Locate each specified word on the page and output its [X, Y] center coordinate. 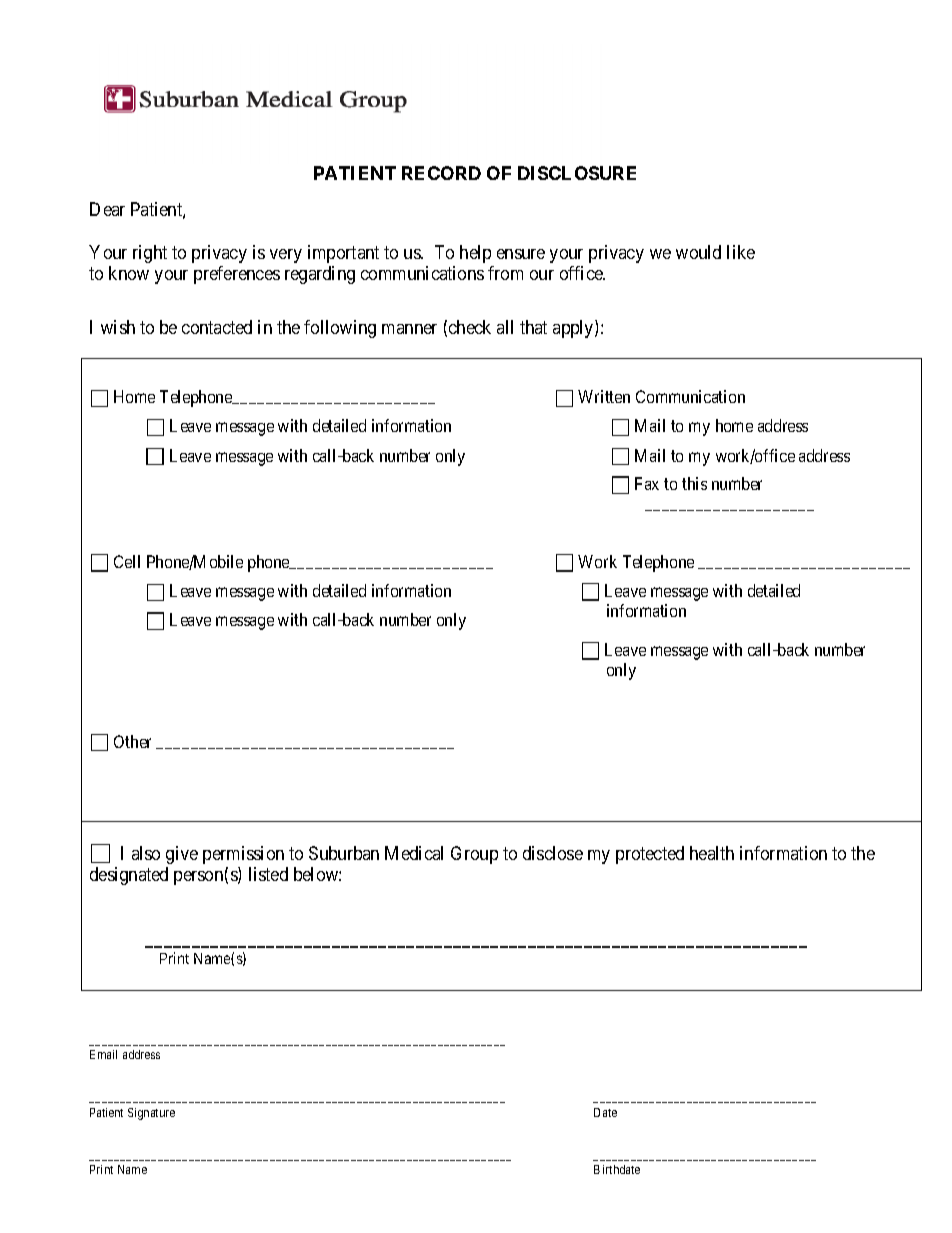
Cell [127, 561]
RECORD [441, 173]
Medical [414, 853]
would [698, 252]
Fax [647, 483]
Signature [151, 1114]
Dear [107, 209]
